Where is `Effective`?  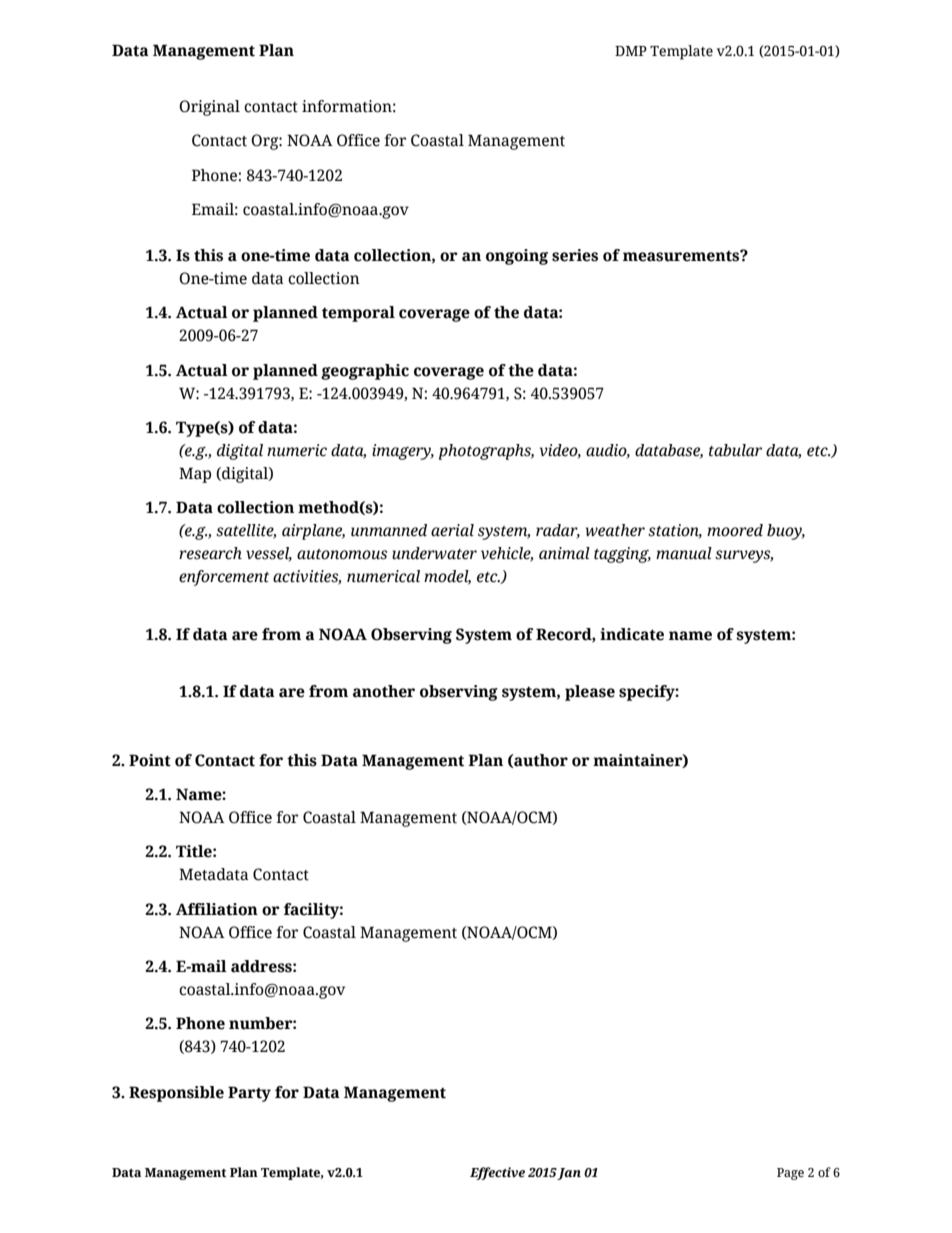 Effective is located at coordinates (497, 1173).
